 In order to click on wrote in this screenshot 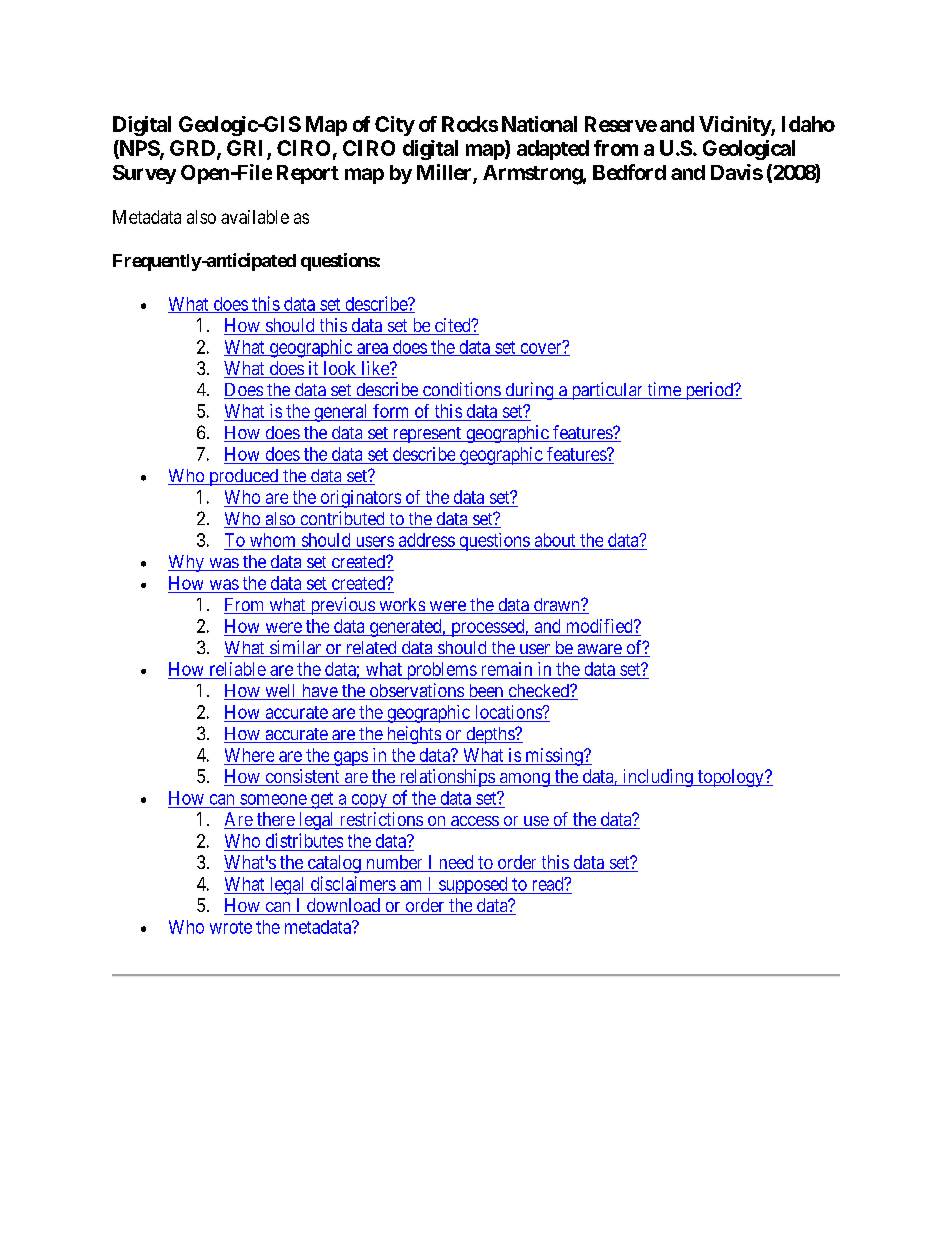, I will do `click(231, 927)`.
